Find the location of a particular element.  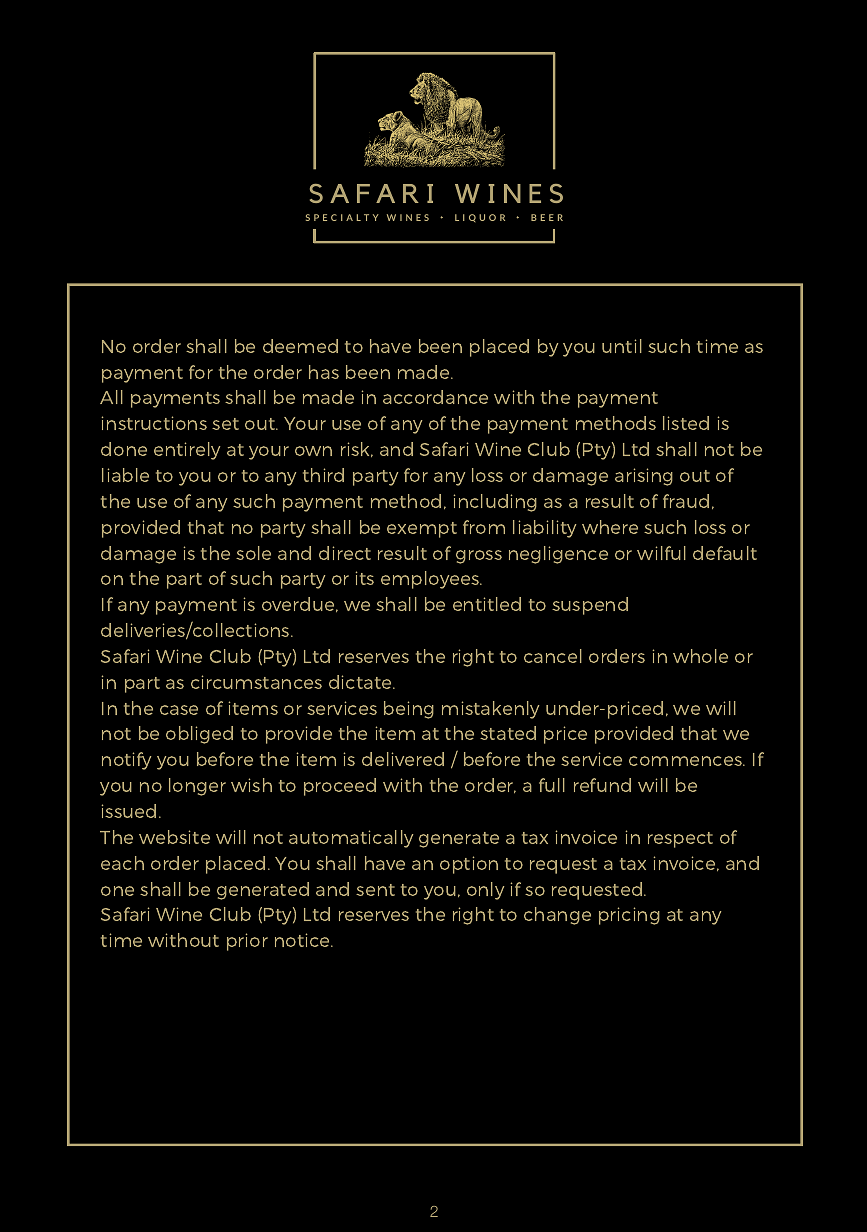

wilful is located at coordinates (661, 553).
